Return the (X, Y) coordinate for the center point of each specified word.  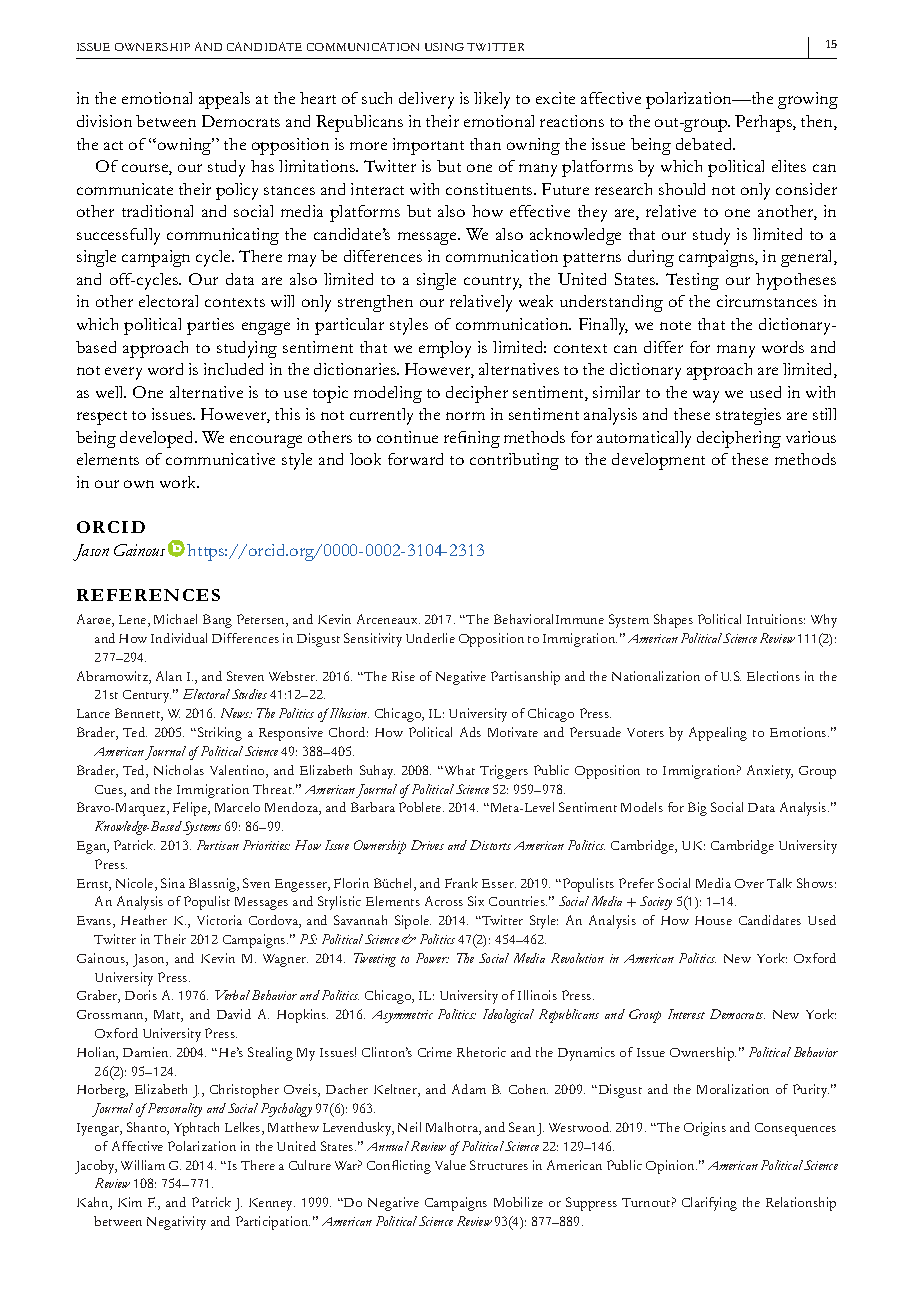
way (706, 396)
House (713, 920)
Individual (179, 638)
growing (808, 100)
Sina (173, 883)
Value (450, 1165)
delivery (426, 100)
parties (210, 326)
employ (445, 349)
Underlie (430, 638)
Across (444, 901)
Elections (773, 676)
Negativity (176, 1223)
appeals (224, 100)
